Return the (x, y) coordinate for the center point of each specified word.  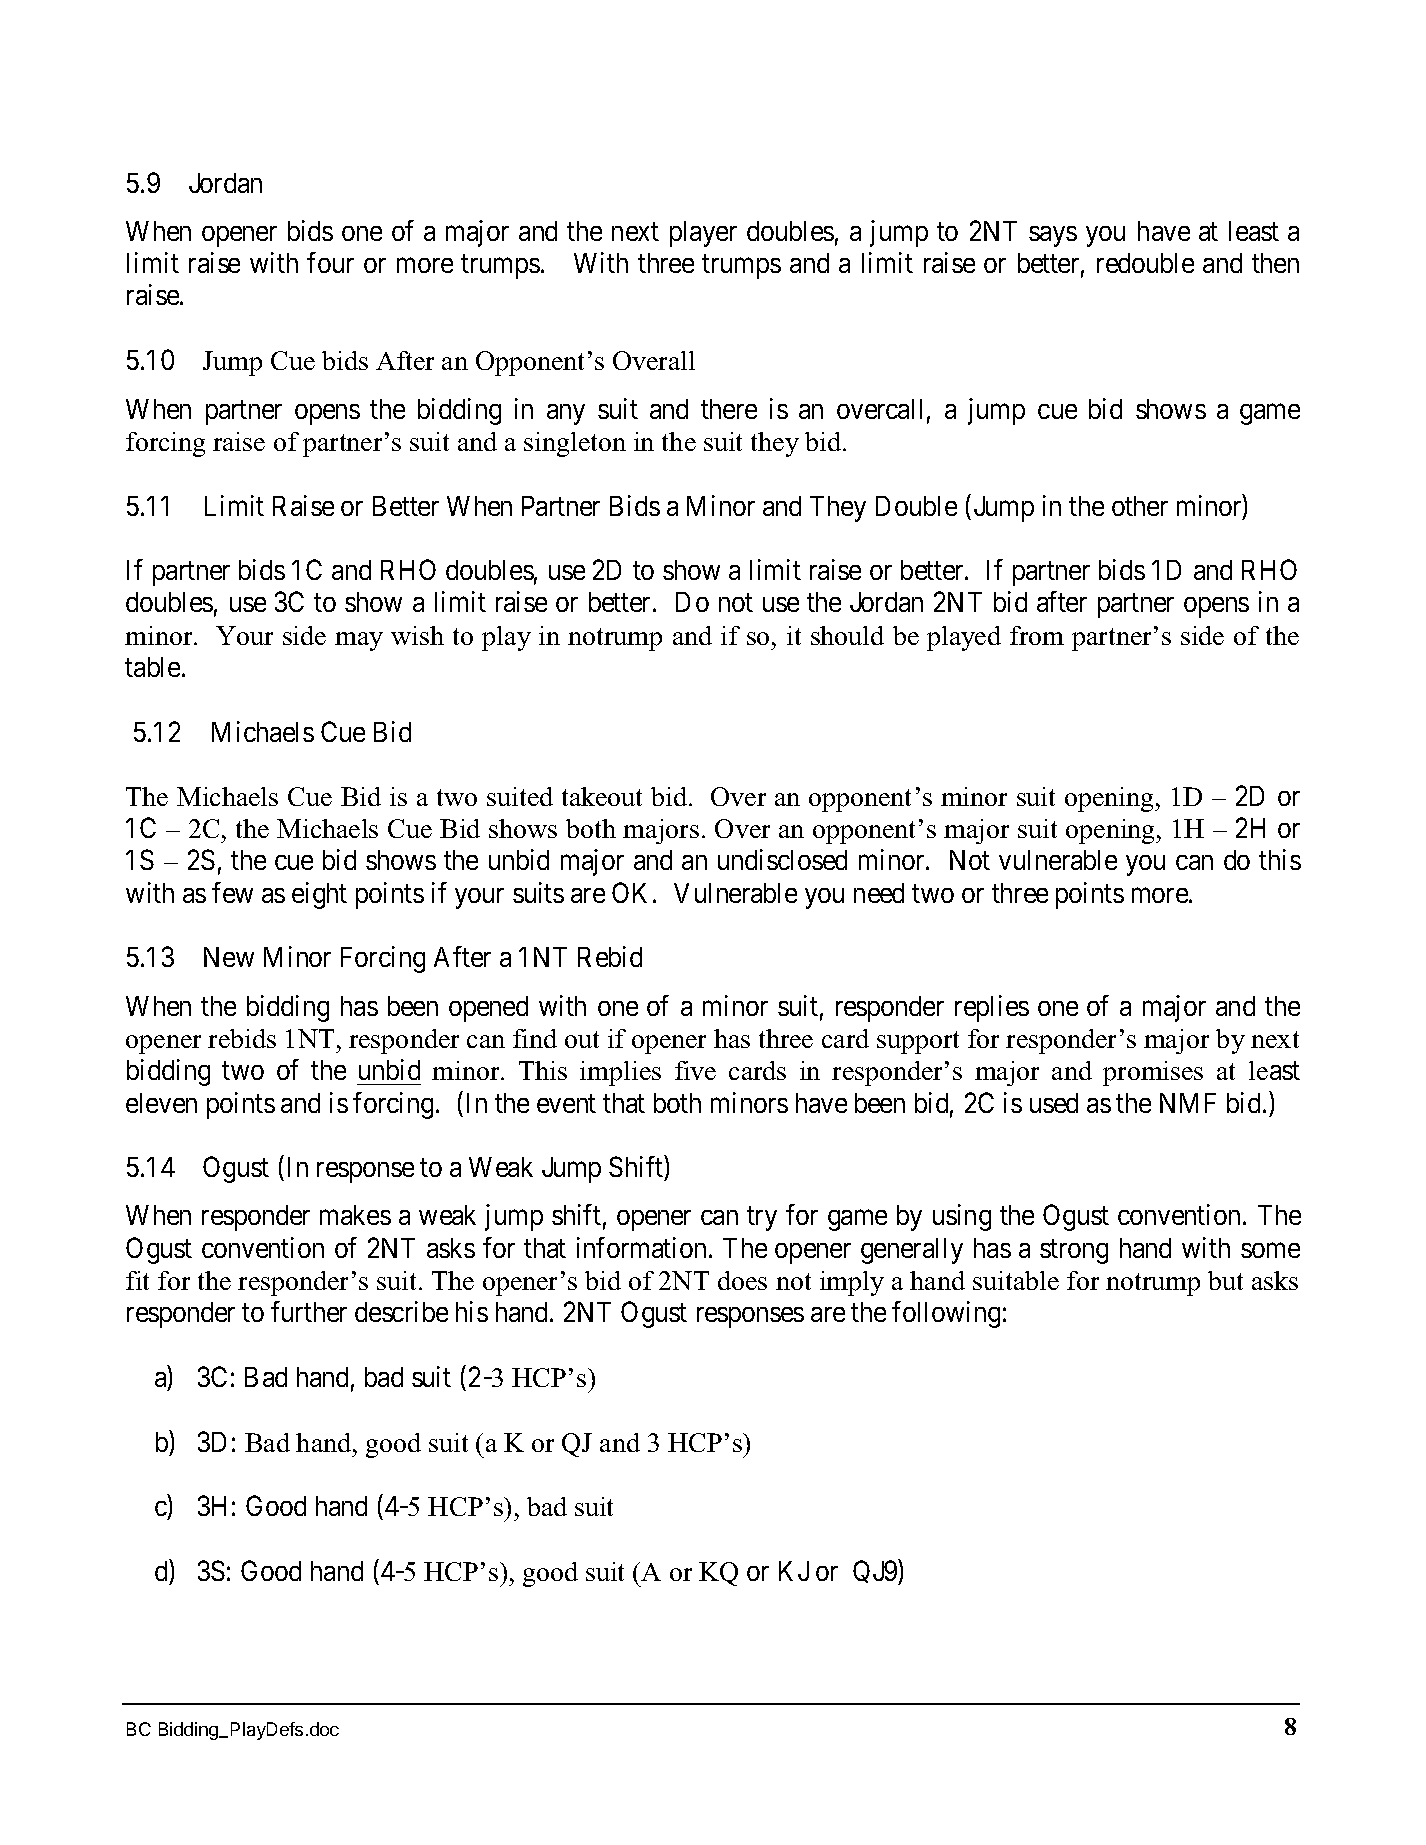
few (232, 892)
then (1275, 263)
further (309, 1311)
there (729, 409)
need (879, 893)
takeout (602, 796)
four (330, 262)
